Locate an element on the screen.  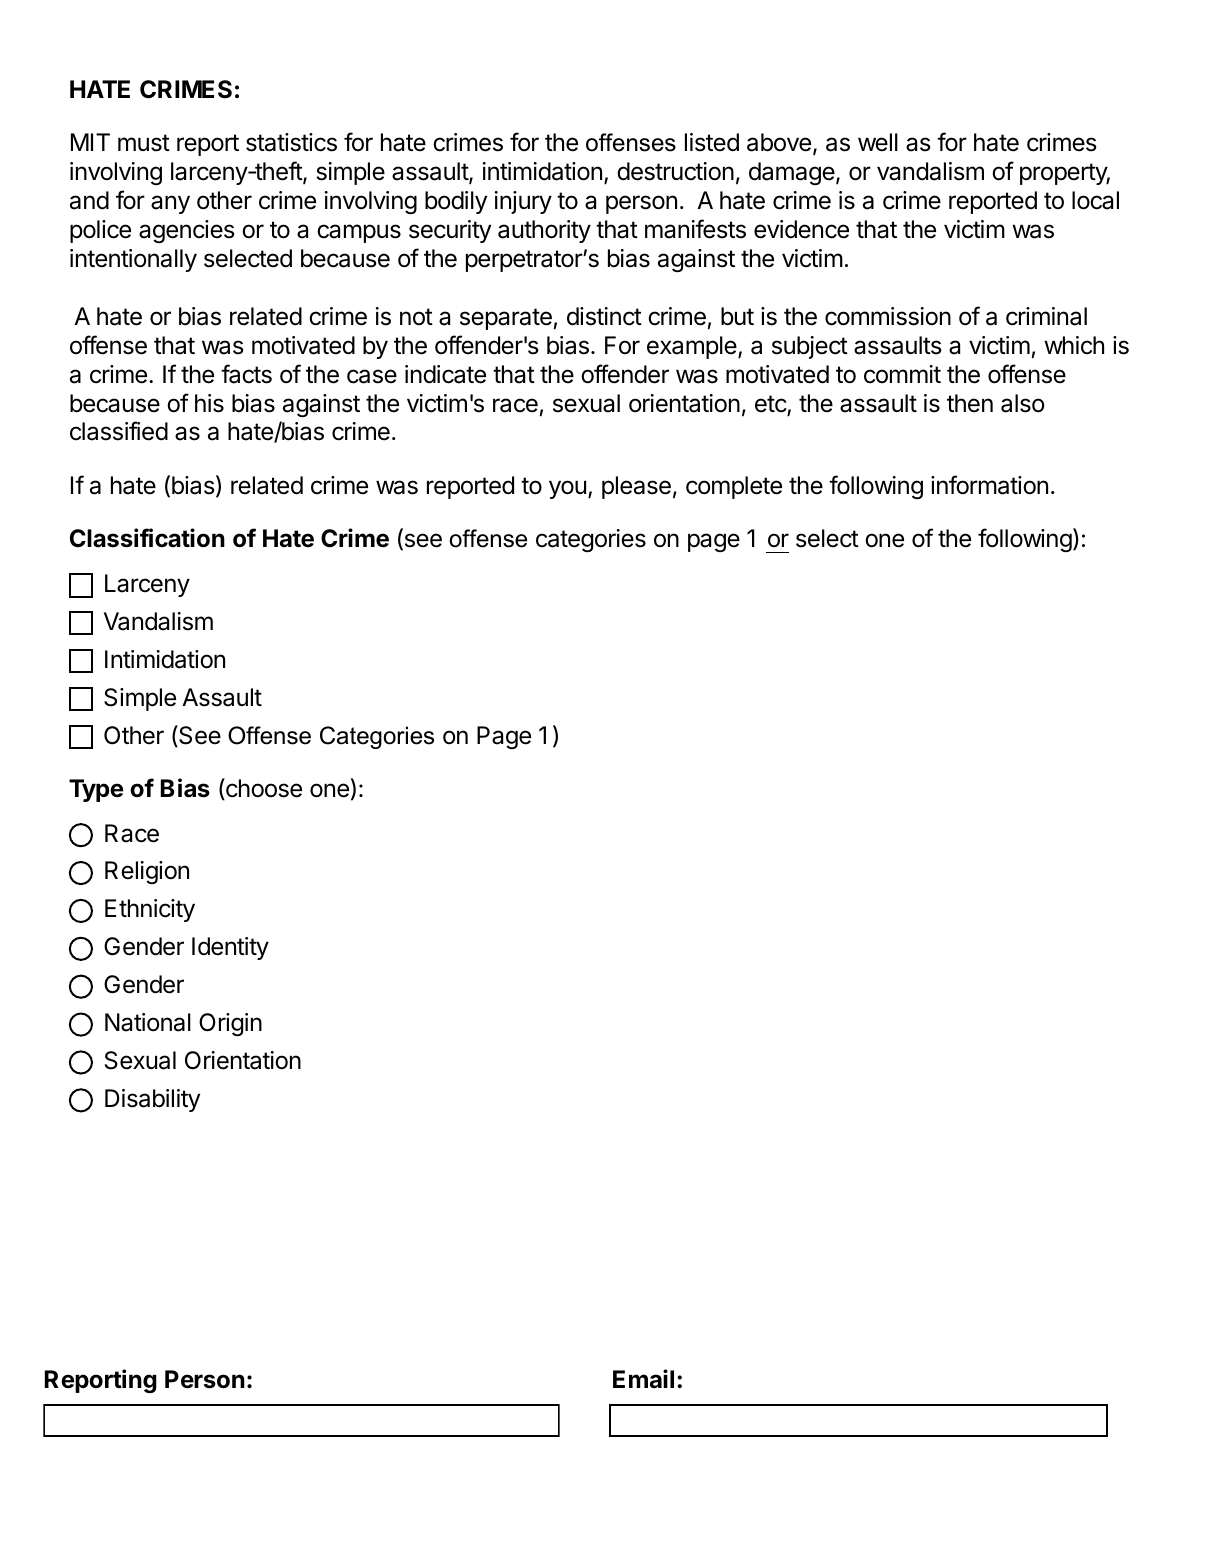
you is located at coordinates (567, 489).
